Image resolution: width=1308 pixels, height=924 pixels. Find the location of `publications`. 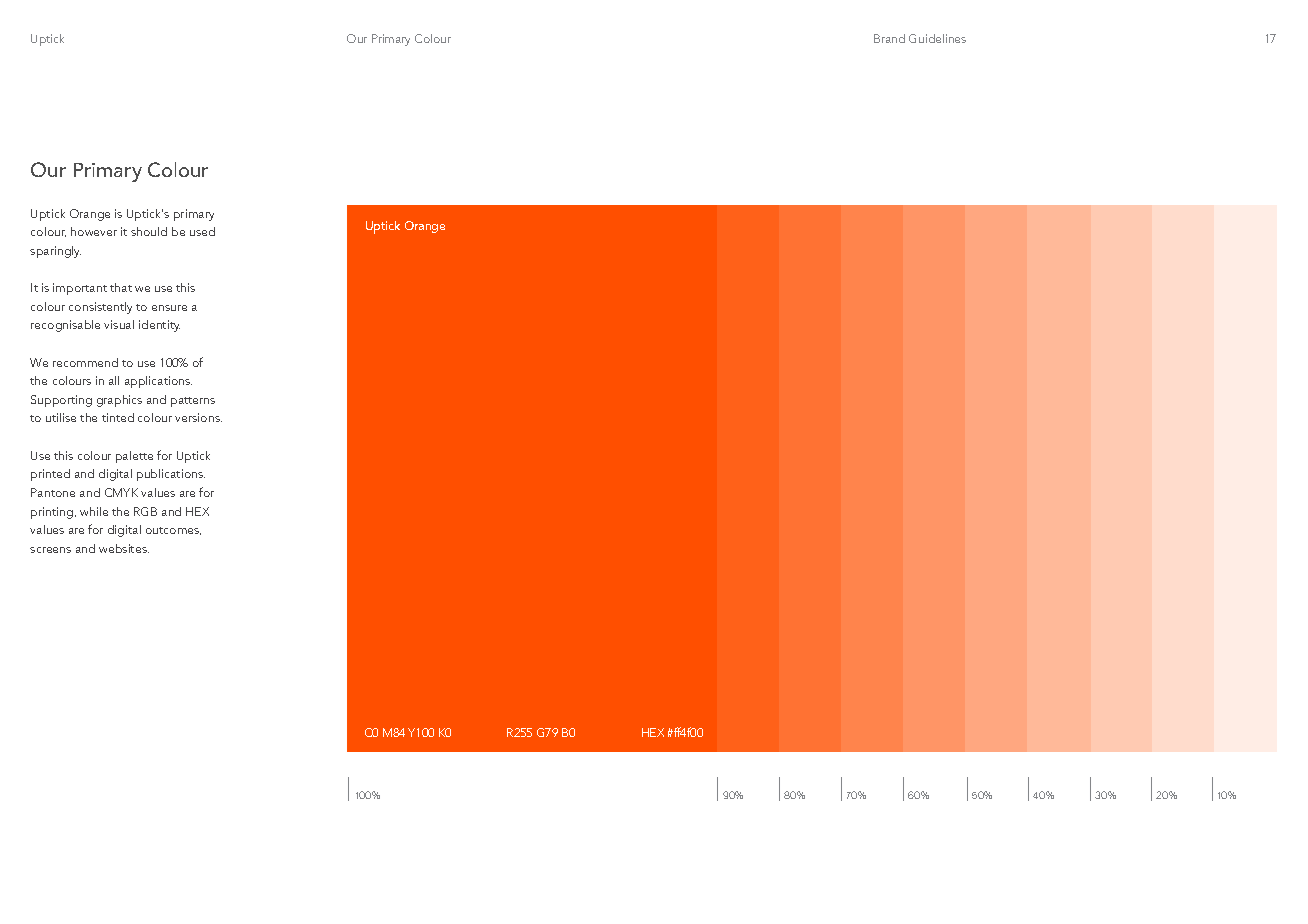

publications is located at coordinates (171, 475).
